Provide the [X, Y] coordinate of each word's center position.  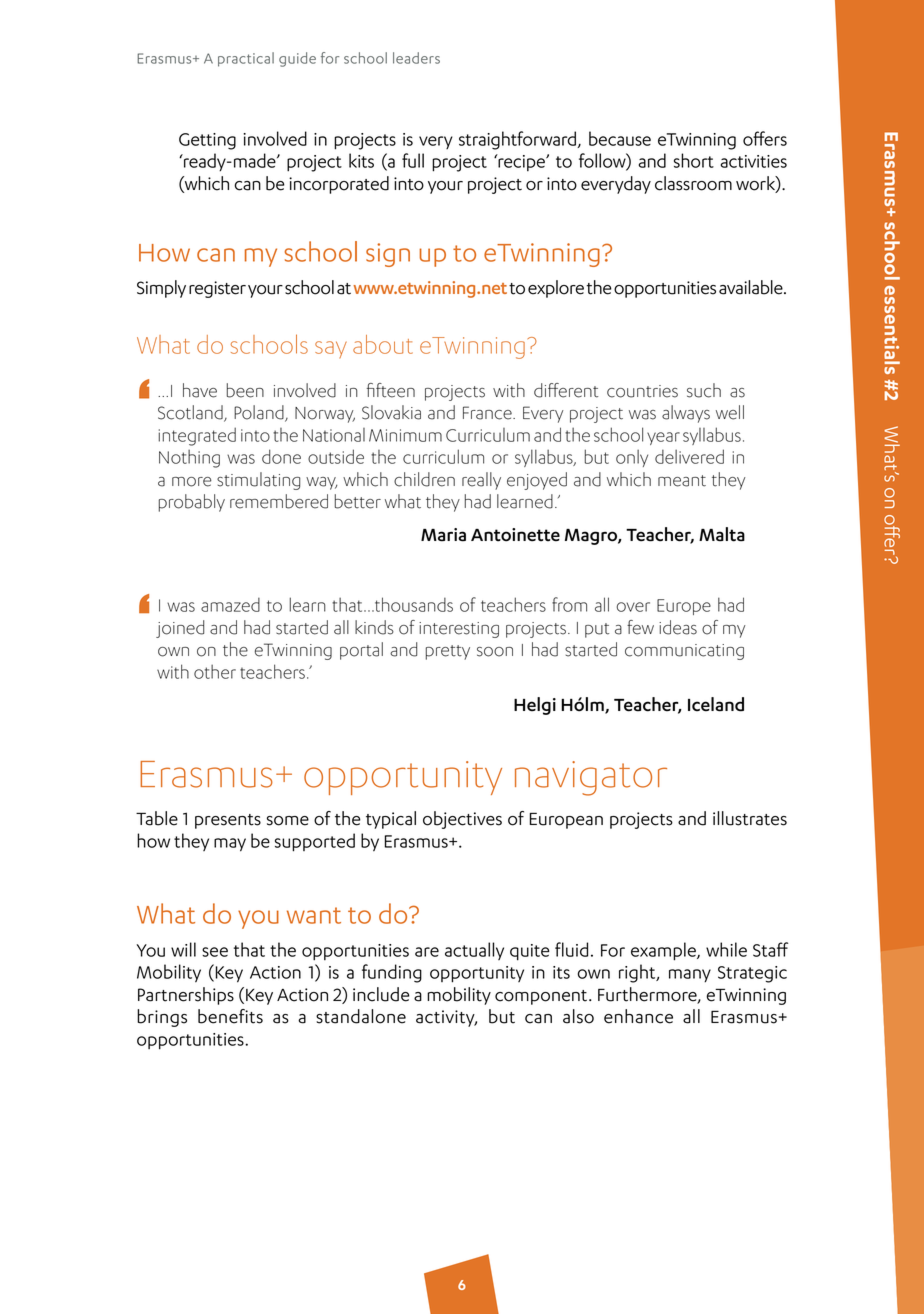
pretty [447, 652]
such [704, 390]
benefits [230, 1016]
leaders [416, 58]
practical [246, 59]
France [488, 413]
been [245, 390]
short [694, 160]
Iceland [716, 704]
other [215, 671]
